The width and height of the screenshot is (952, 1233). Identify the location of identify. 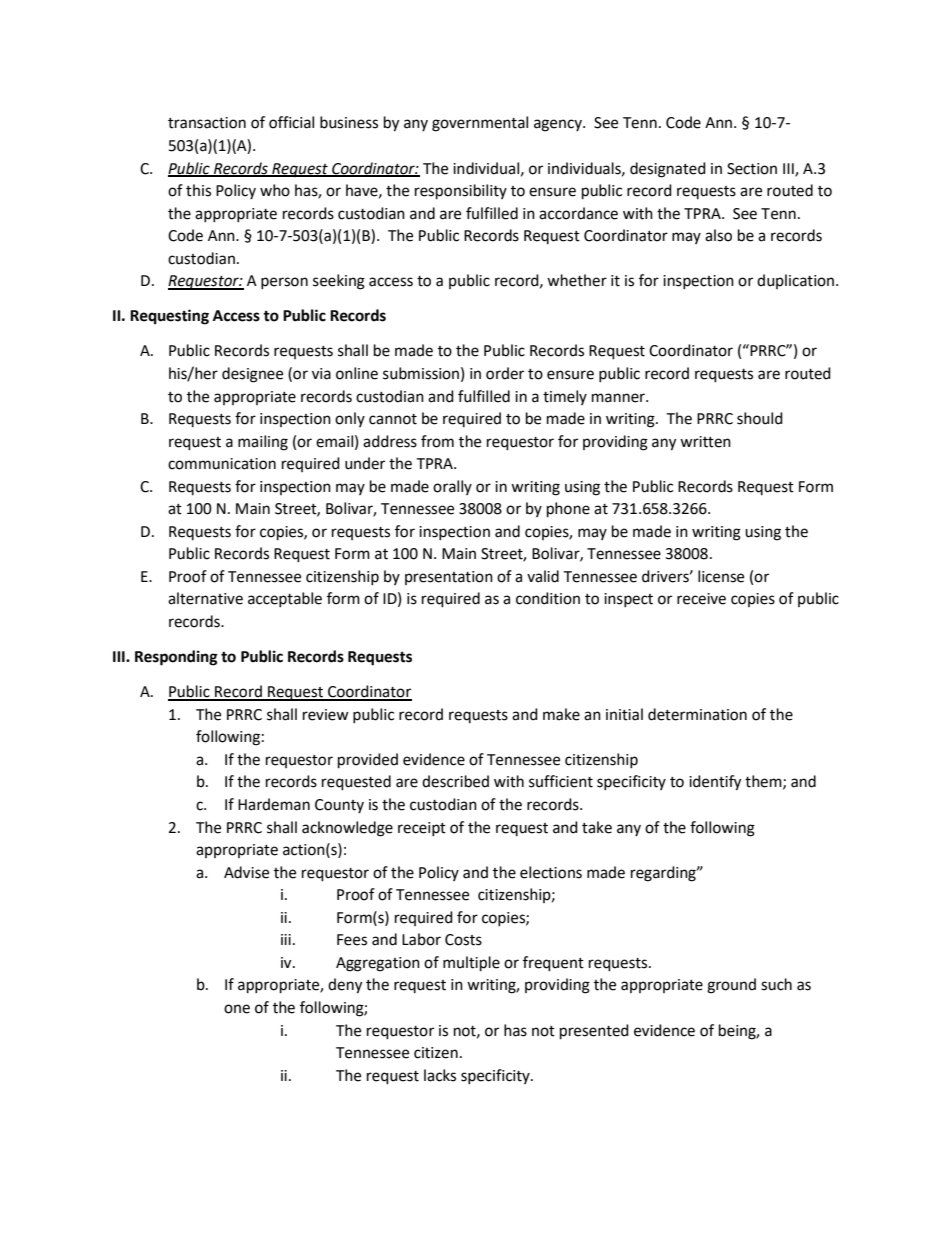
(715, 783).
